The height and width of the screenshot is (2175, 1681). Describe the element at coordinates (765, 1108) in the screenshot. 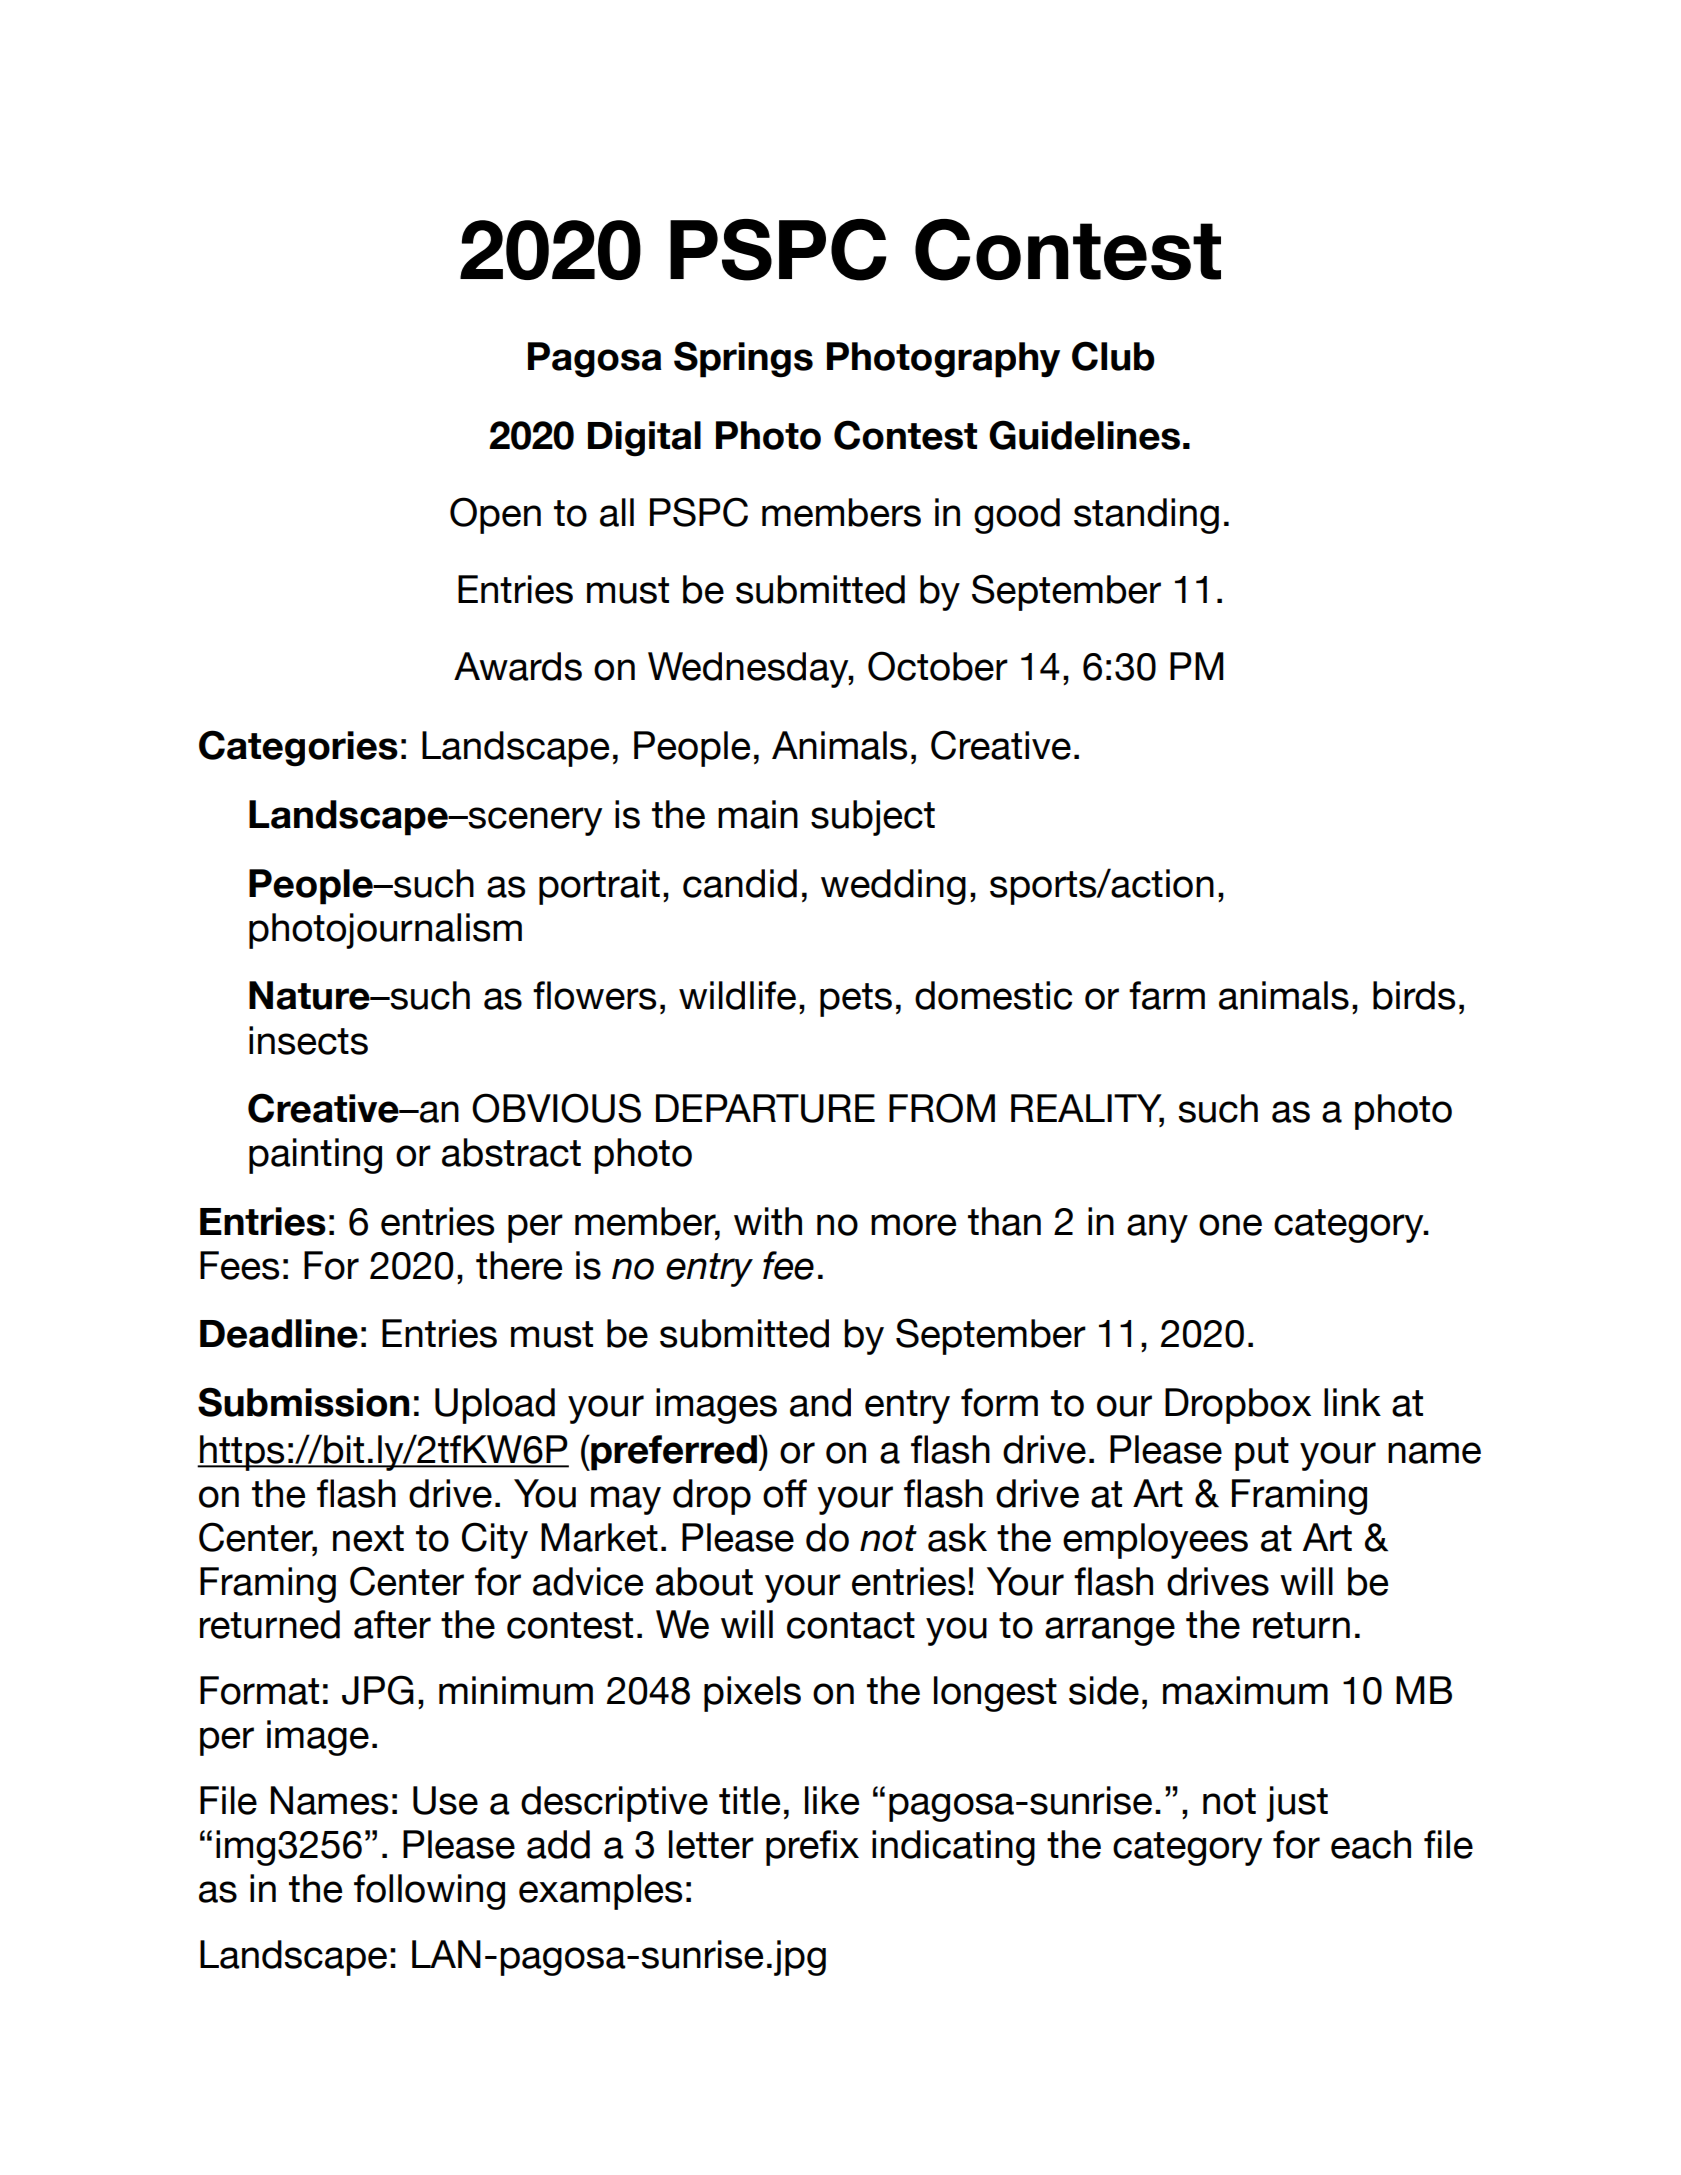

I see `DEPARTURE` at that location.
